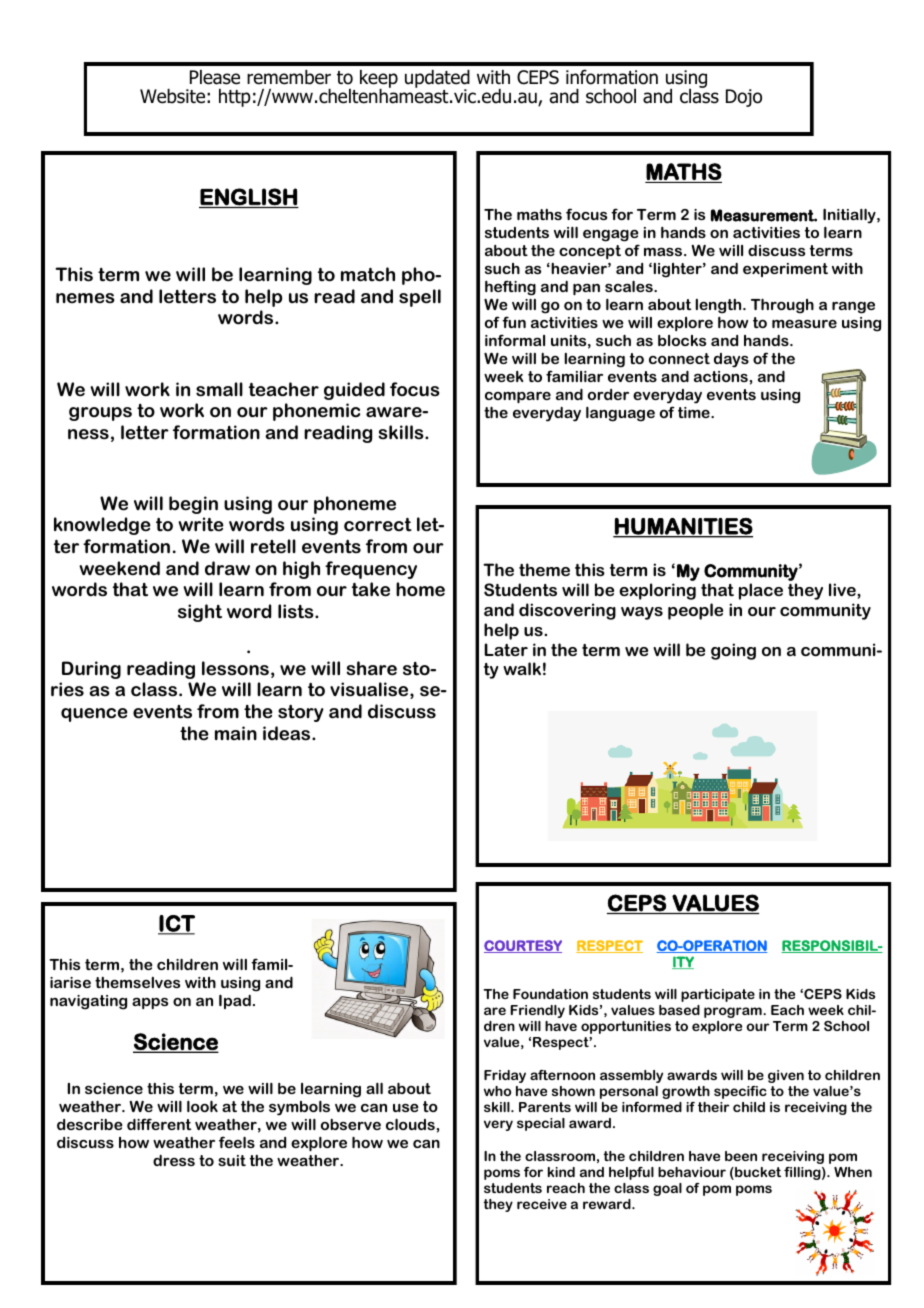 This document has width=924, height=1308. I want to click on going, so click(733, 651).
